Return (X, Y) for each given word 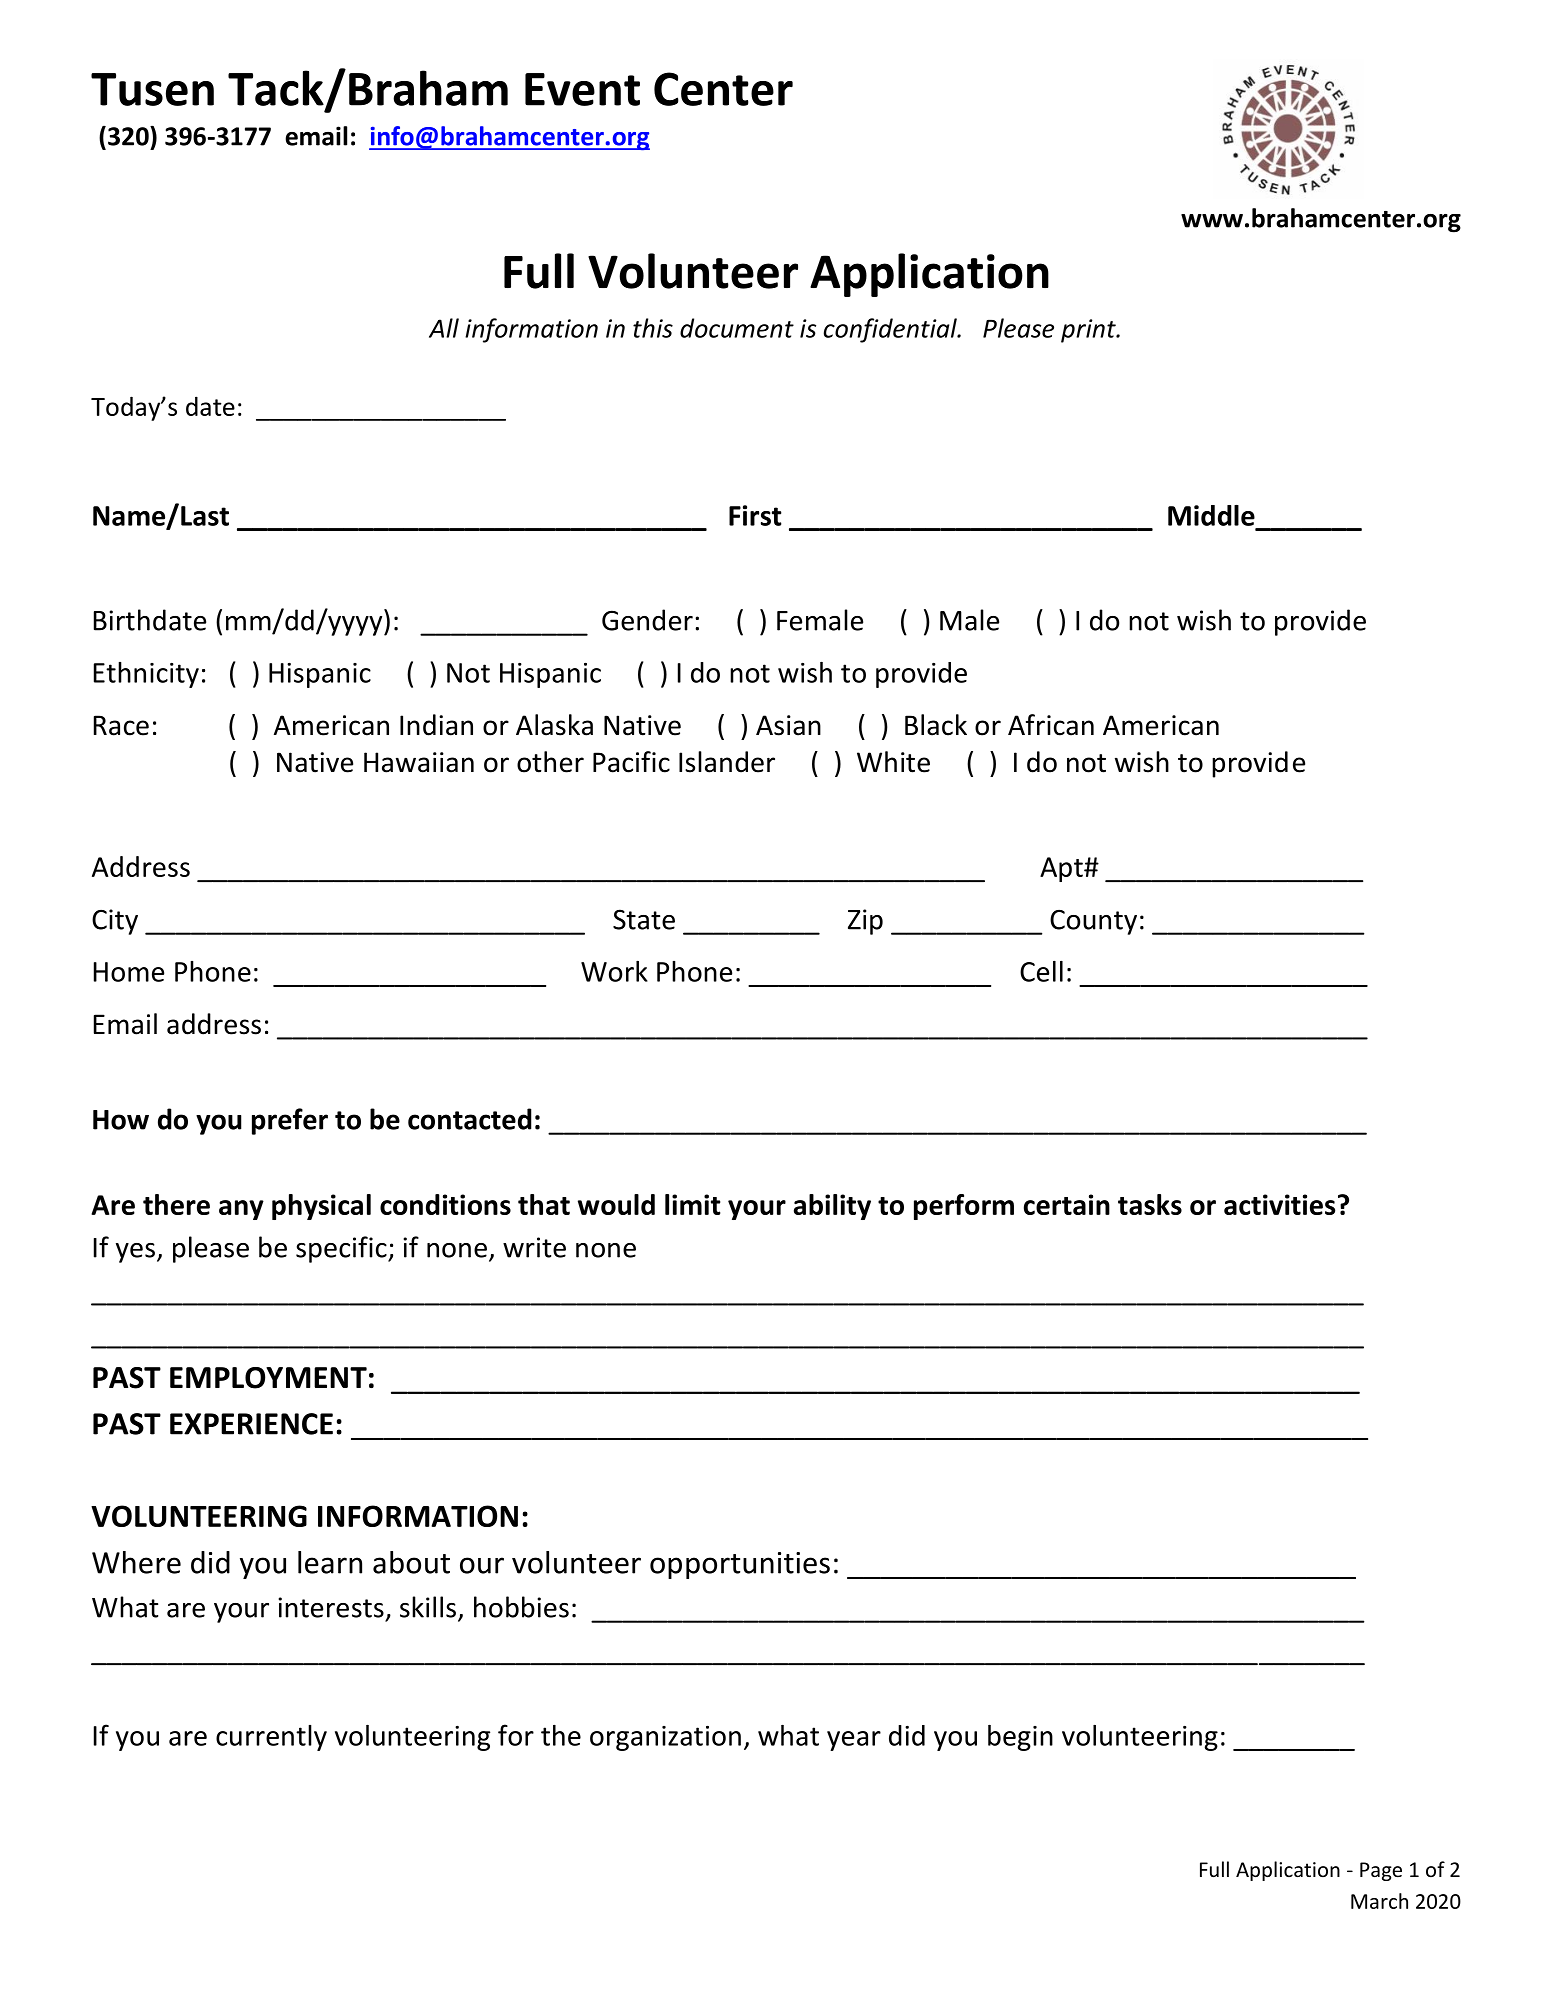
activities (1279, 1204)
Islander (727, 762)
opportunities (740, 1565)
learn (330, 1562)
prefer (290, 1121)
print (1089, 331)
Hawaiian (419, 762)
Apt (1062, 869)
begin (1020, 1738)
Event (582, 89)
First (755, 515)
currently (271, 1738)
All (444, 328)
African (1051, 725)
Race (121, 725)
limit (692, 1204)
